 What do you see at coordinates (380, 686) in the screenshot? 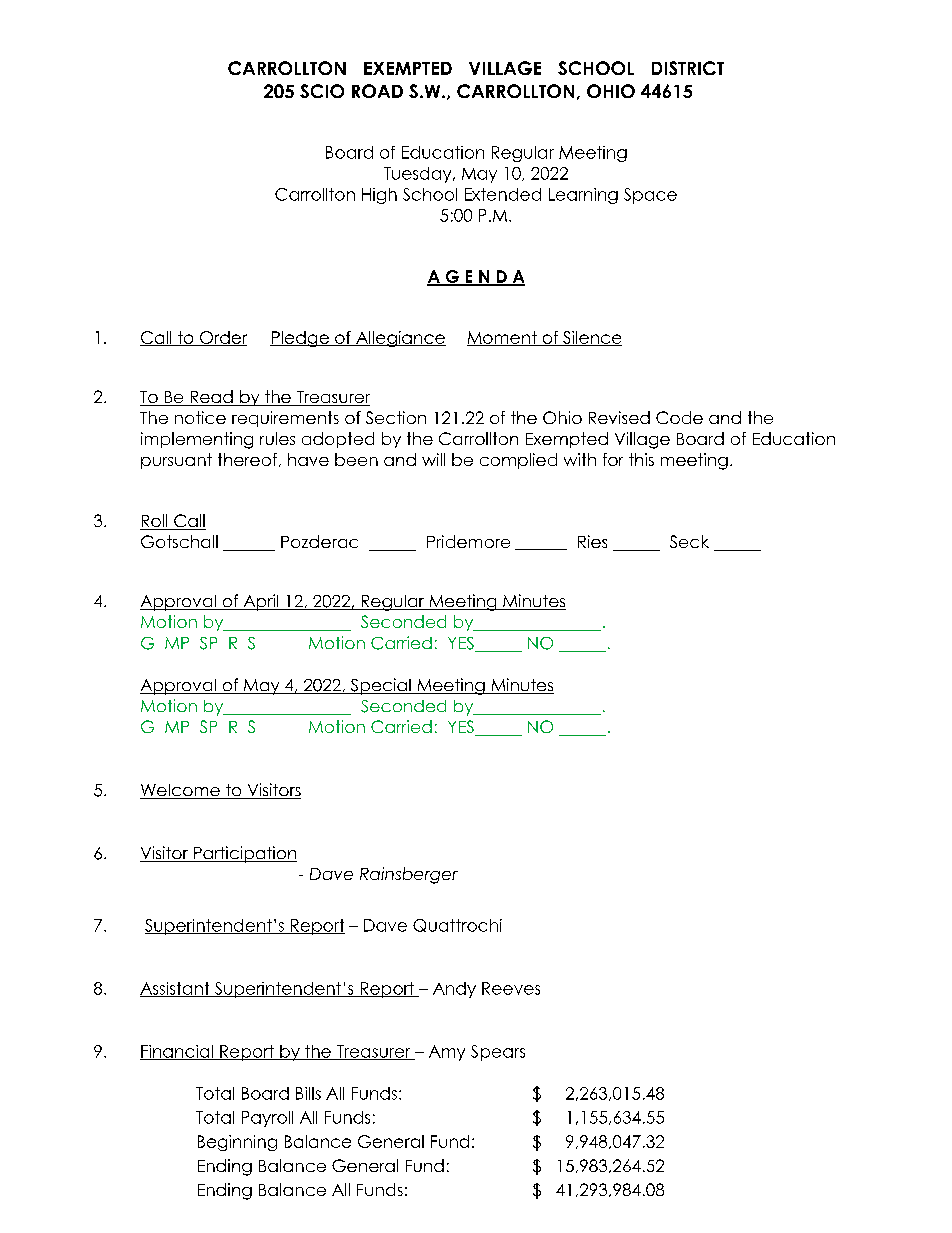
I see `Special` at bounding box center [380, 686].
